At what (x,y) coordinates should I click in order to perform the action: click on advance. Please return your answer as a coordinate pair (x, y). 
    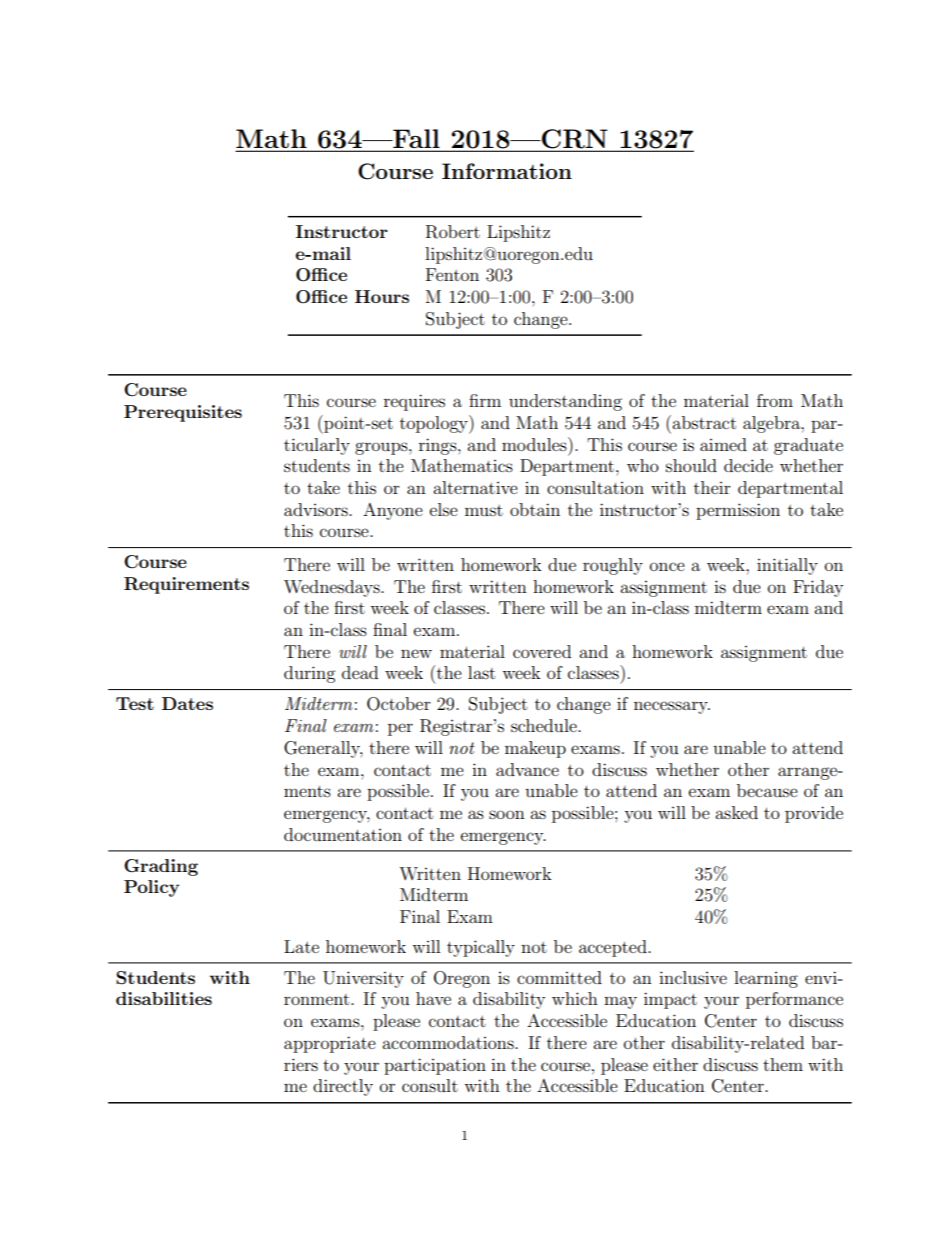
    Looking at the image, I should click on (527, 769).
